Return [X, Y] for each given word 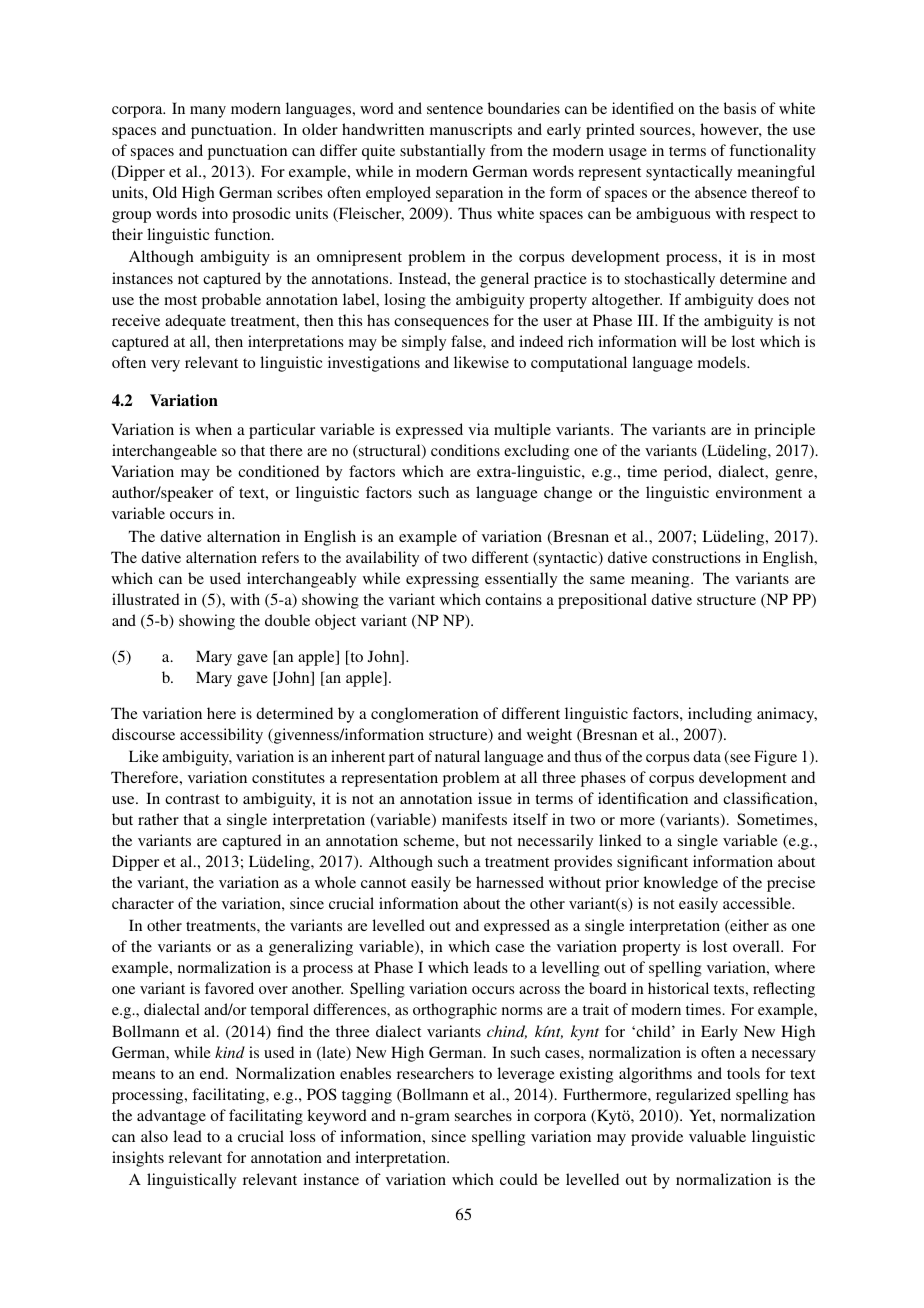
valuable [717, 1136]
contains [513, 599]
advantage [171, 1117]
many [208, 112]
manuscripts [471, 131]
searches [483, 1115]
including [720, 715]
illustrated [146, 599]
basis [740, 108]
